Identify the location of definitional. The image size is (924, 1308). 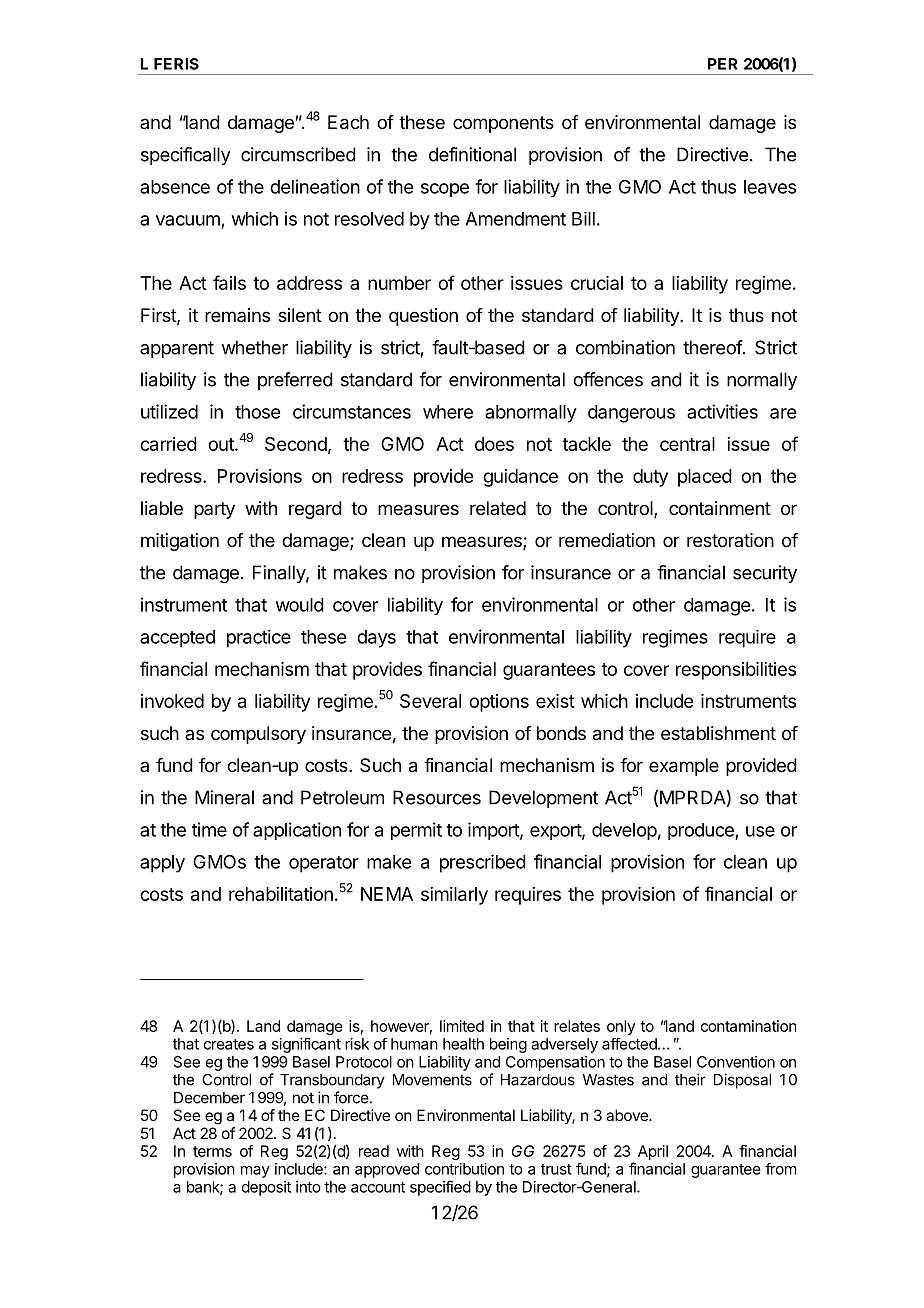
(472, 154).
